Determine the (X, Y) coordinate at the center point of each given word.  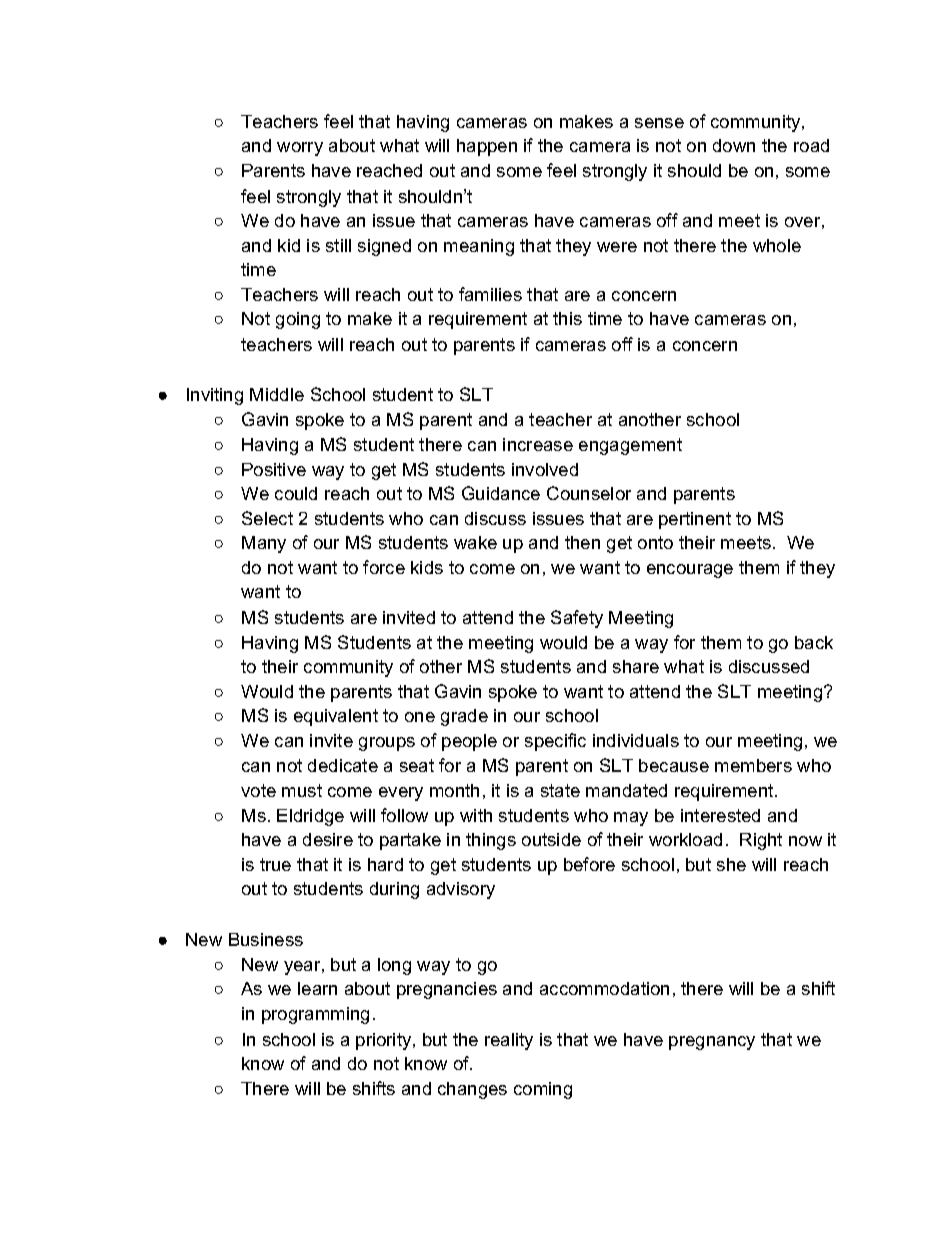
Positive (274, 469)
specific (555, 742)
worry (300, 149)
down (734, 145)
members (753, 765)
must (302, 790)
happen (487, 147)
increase (538, 444)
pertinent (695, 520)
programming (315, 1015)
